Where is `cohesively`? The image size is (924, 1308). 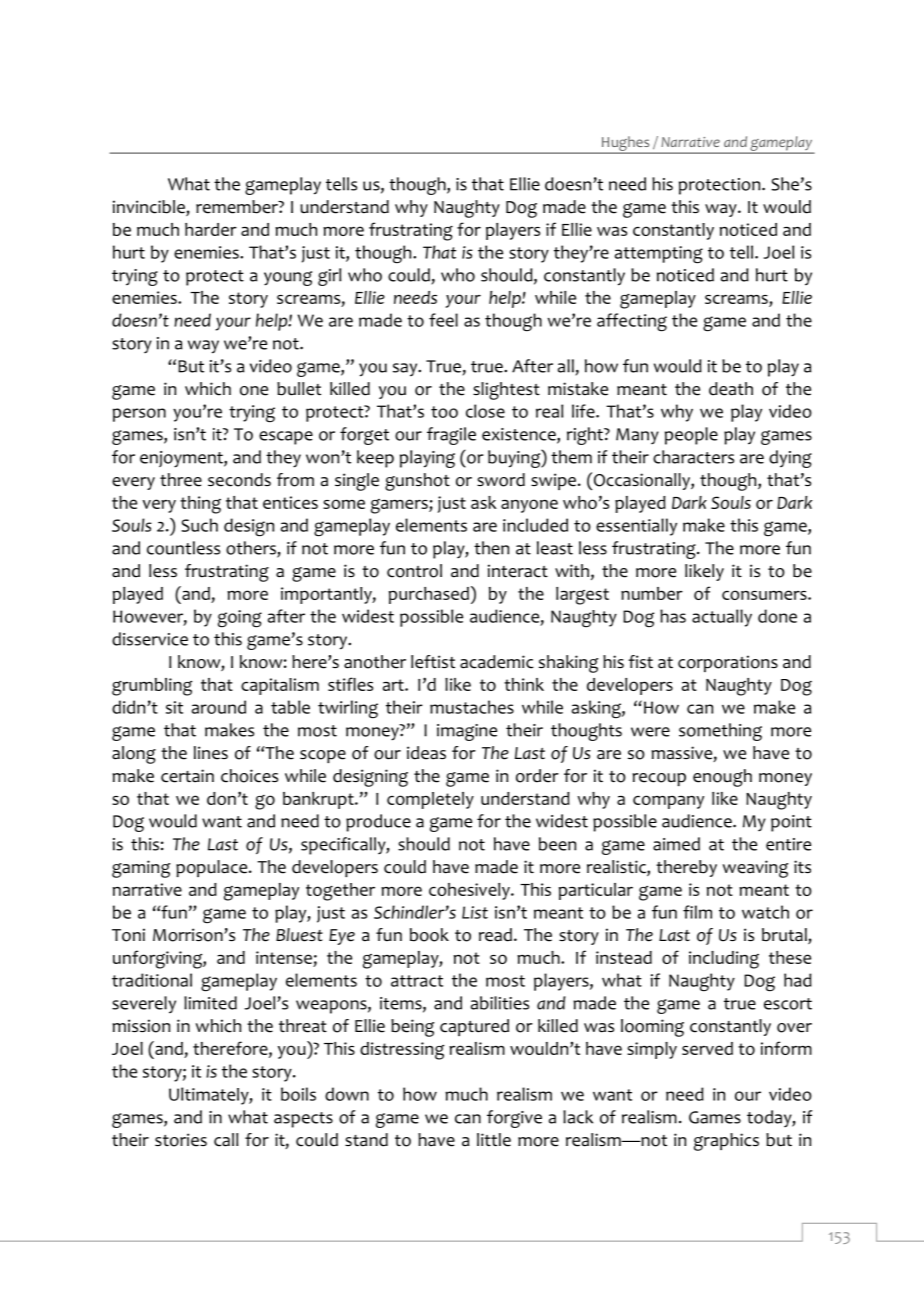 cohesively is located at coordinates (470, 891).
